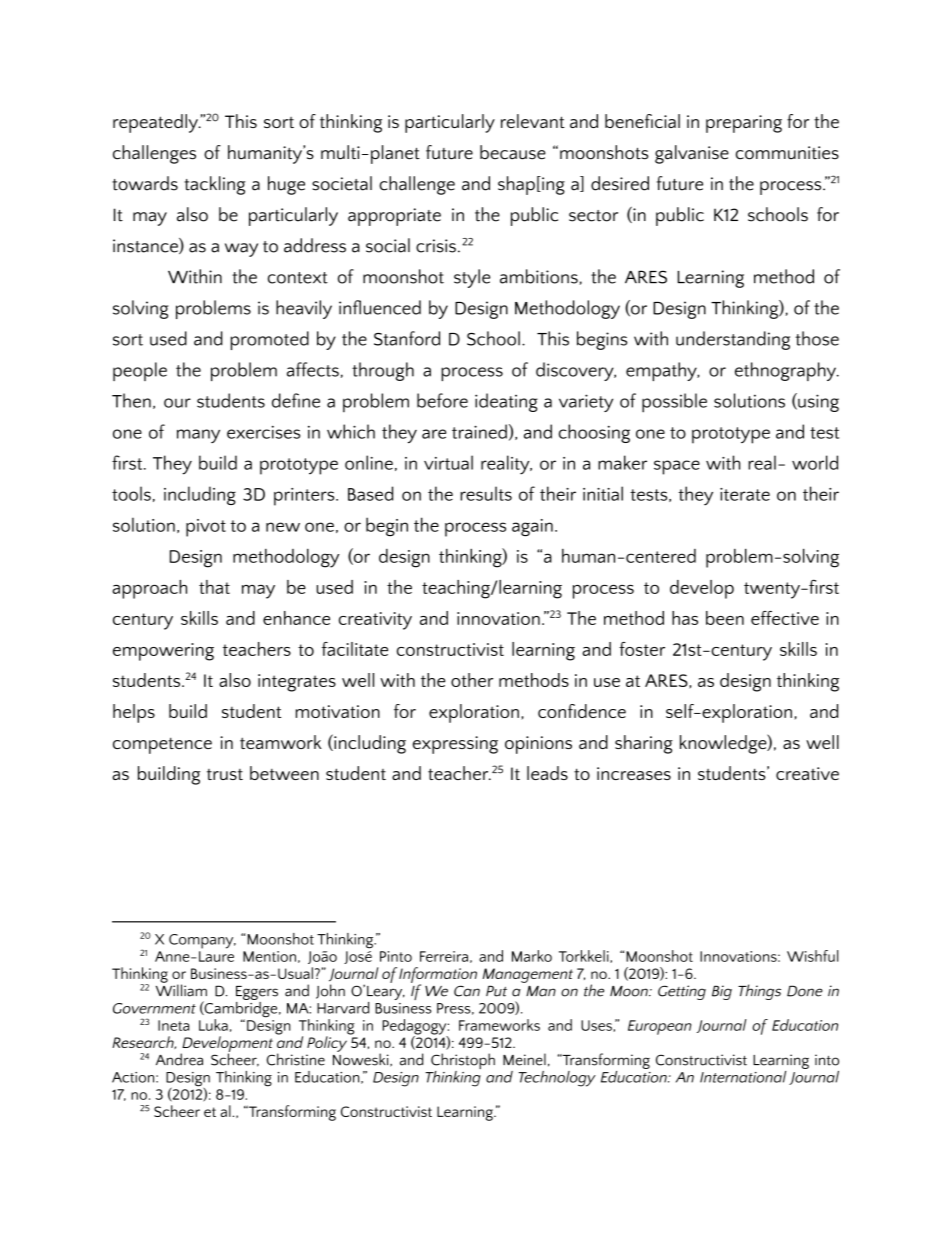 This screenshot has height=1233, width=952. I want to click on because, so click(513, 152).
